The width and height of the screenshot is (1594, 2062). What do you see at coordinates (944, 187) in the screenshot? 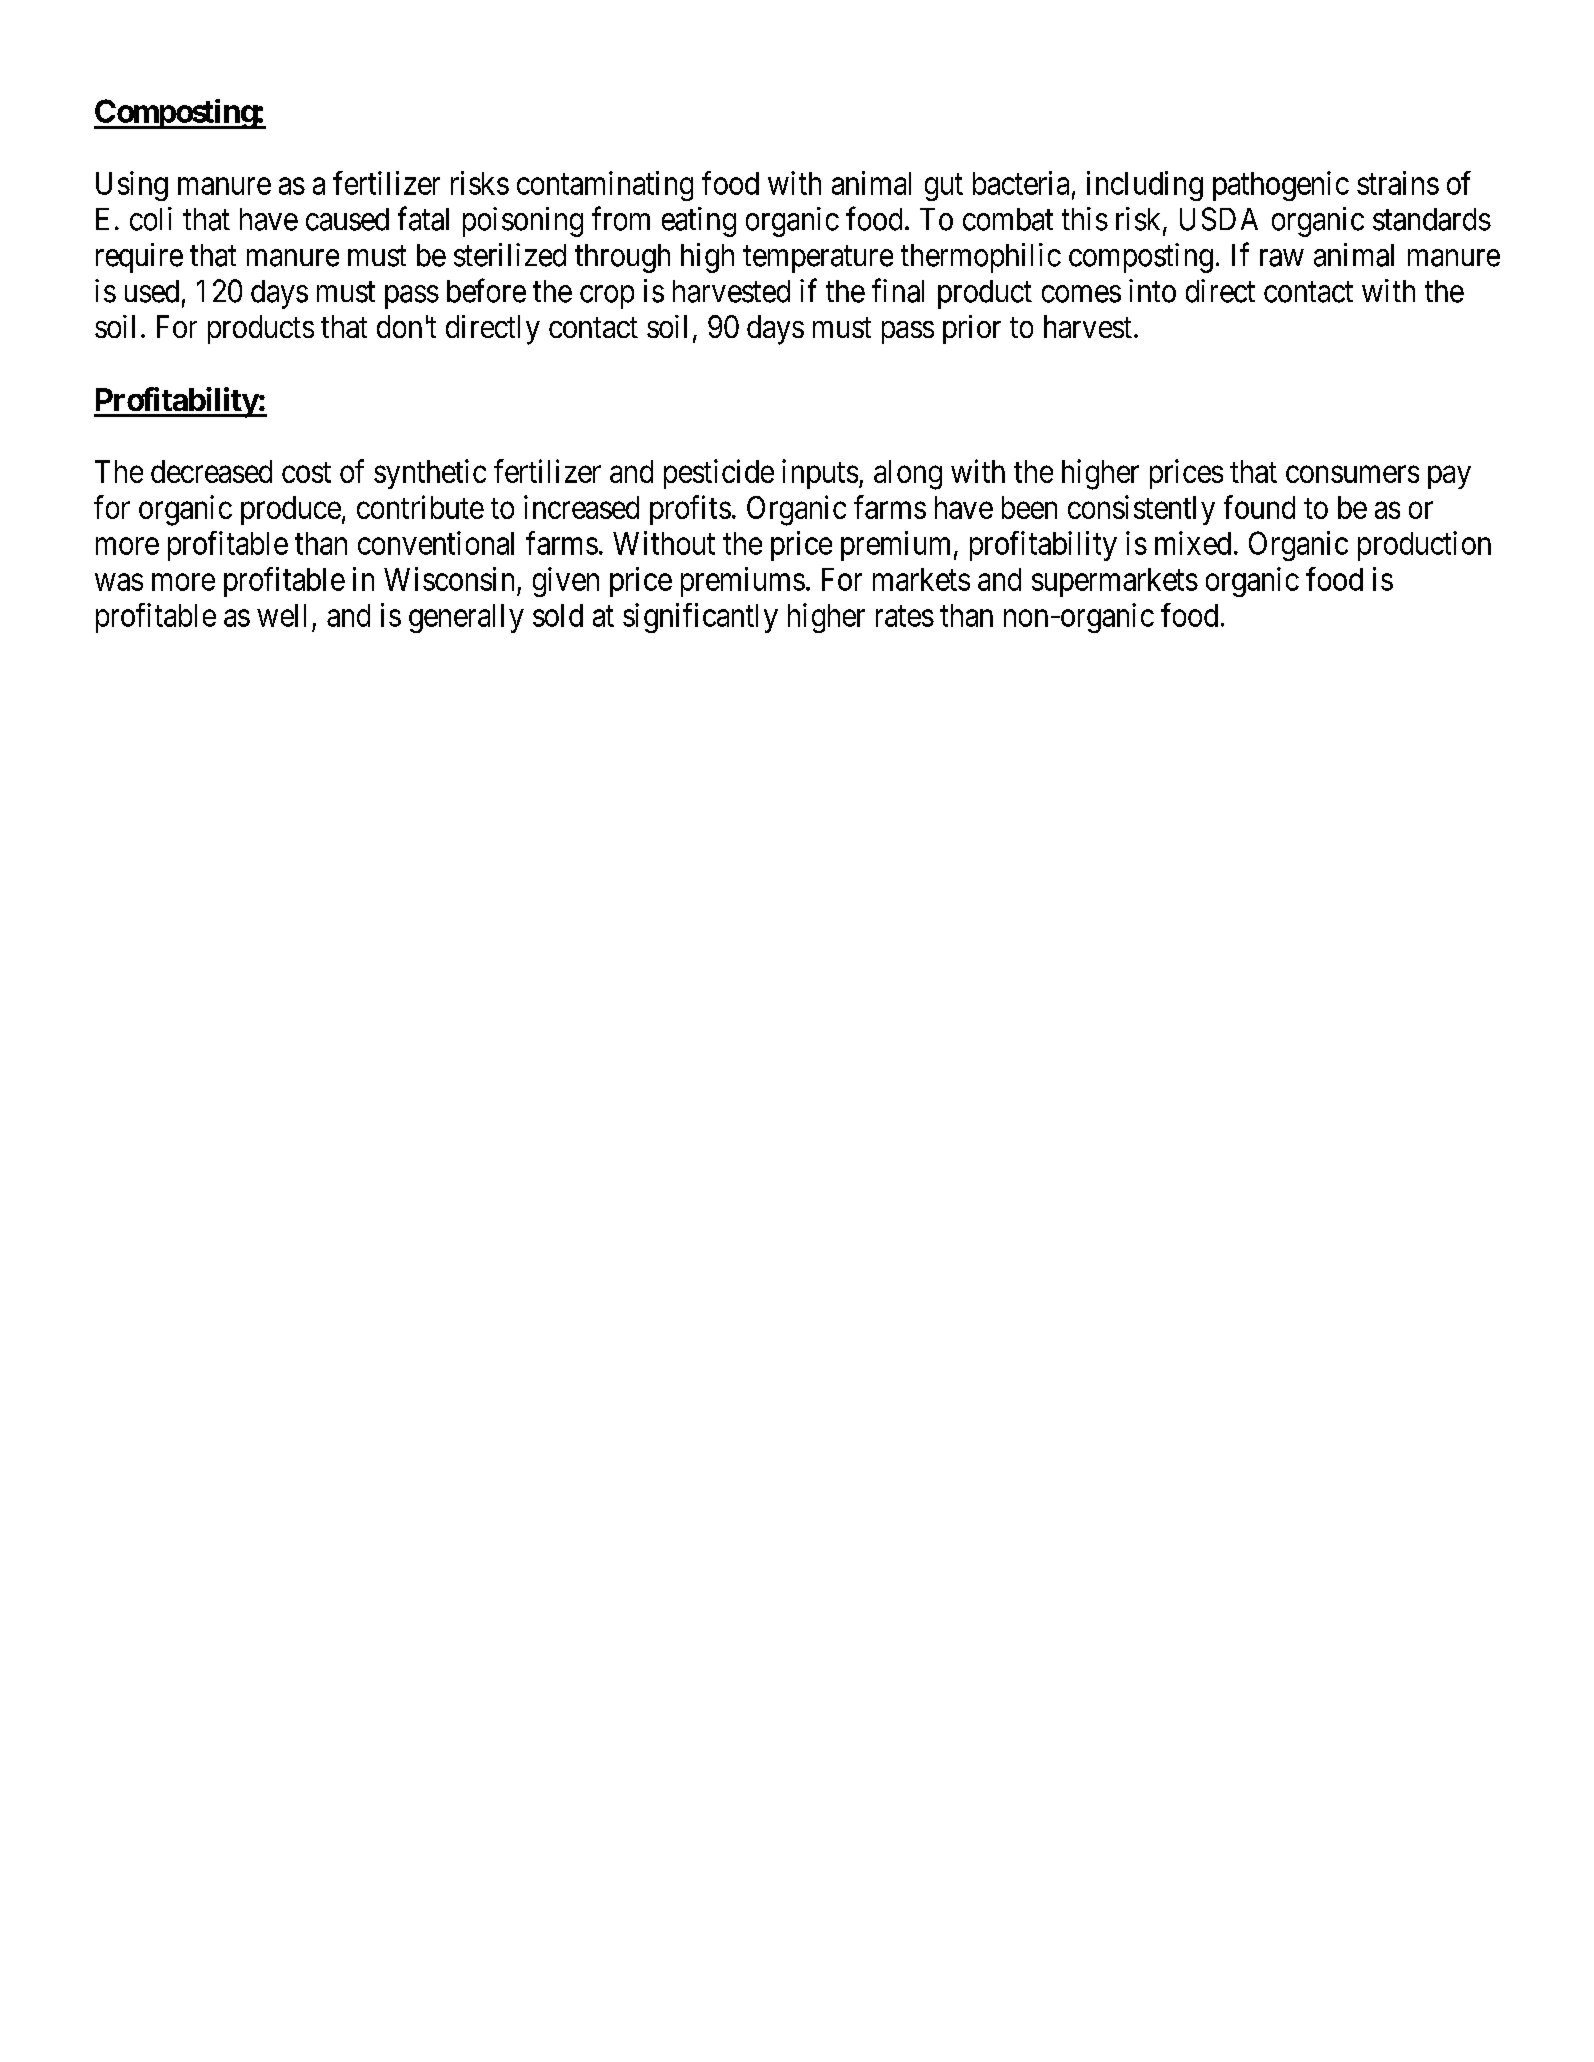
I see `gut` at bounding box center [944, 187].
